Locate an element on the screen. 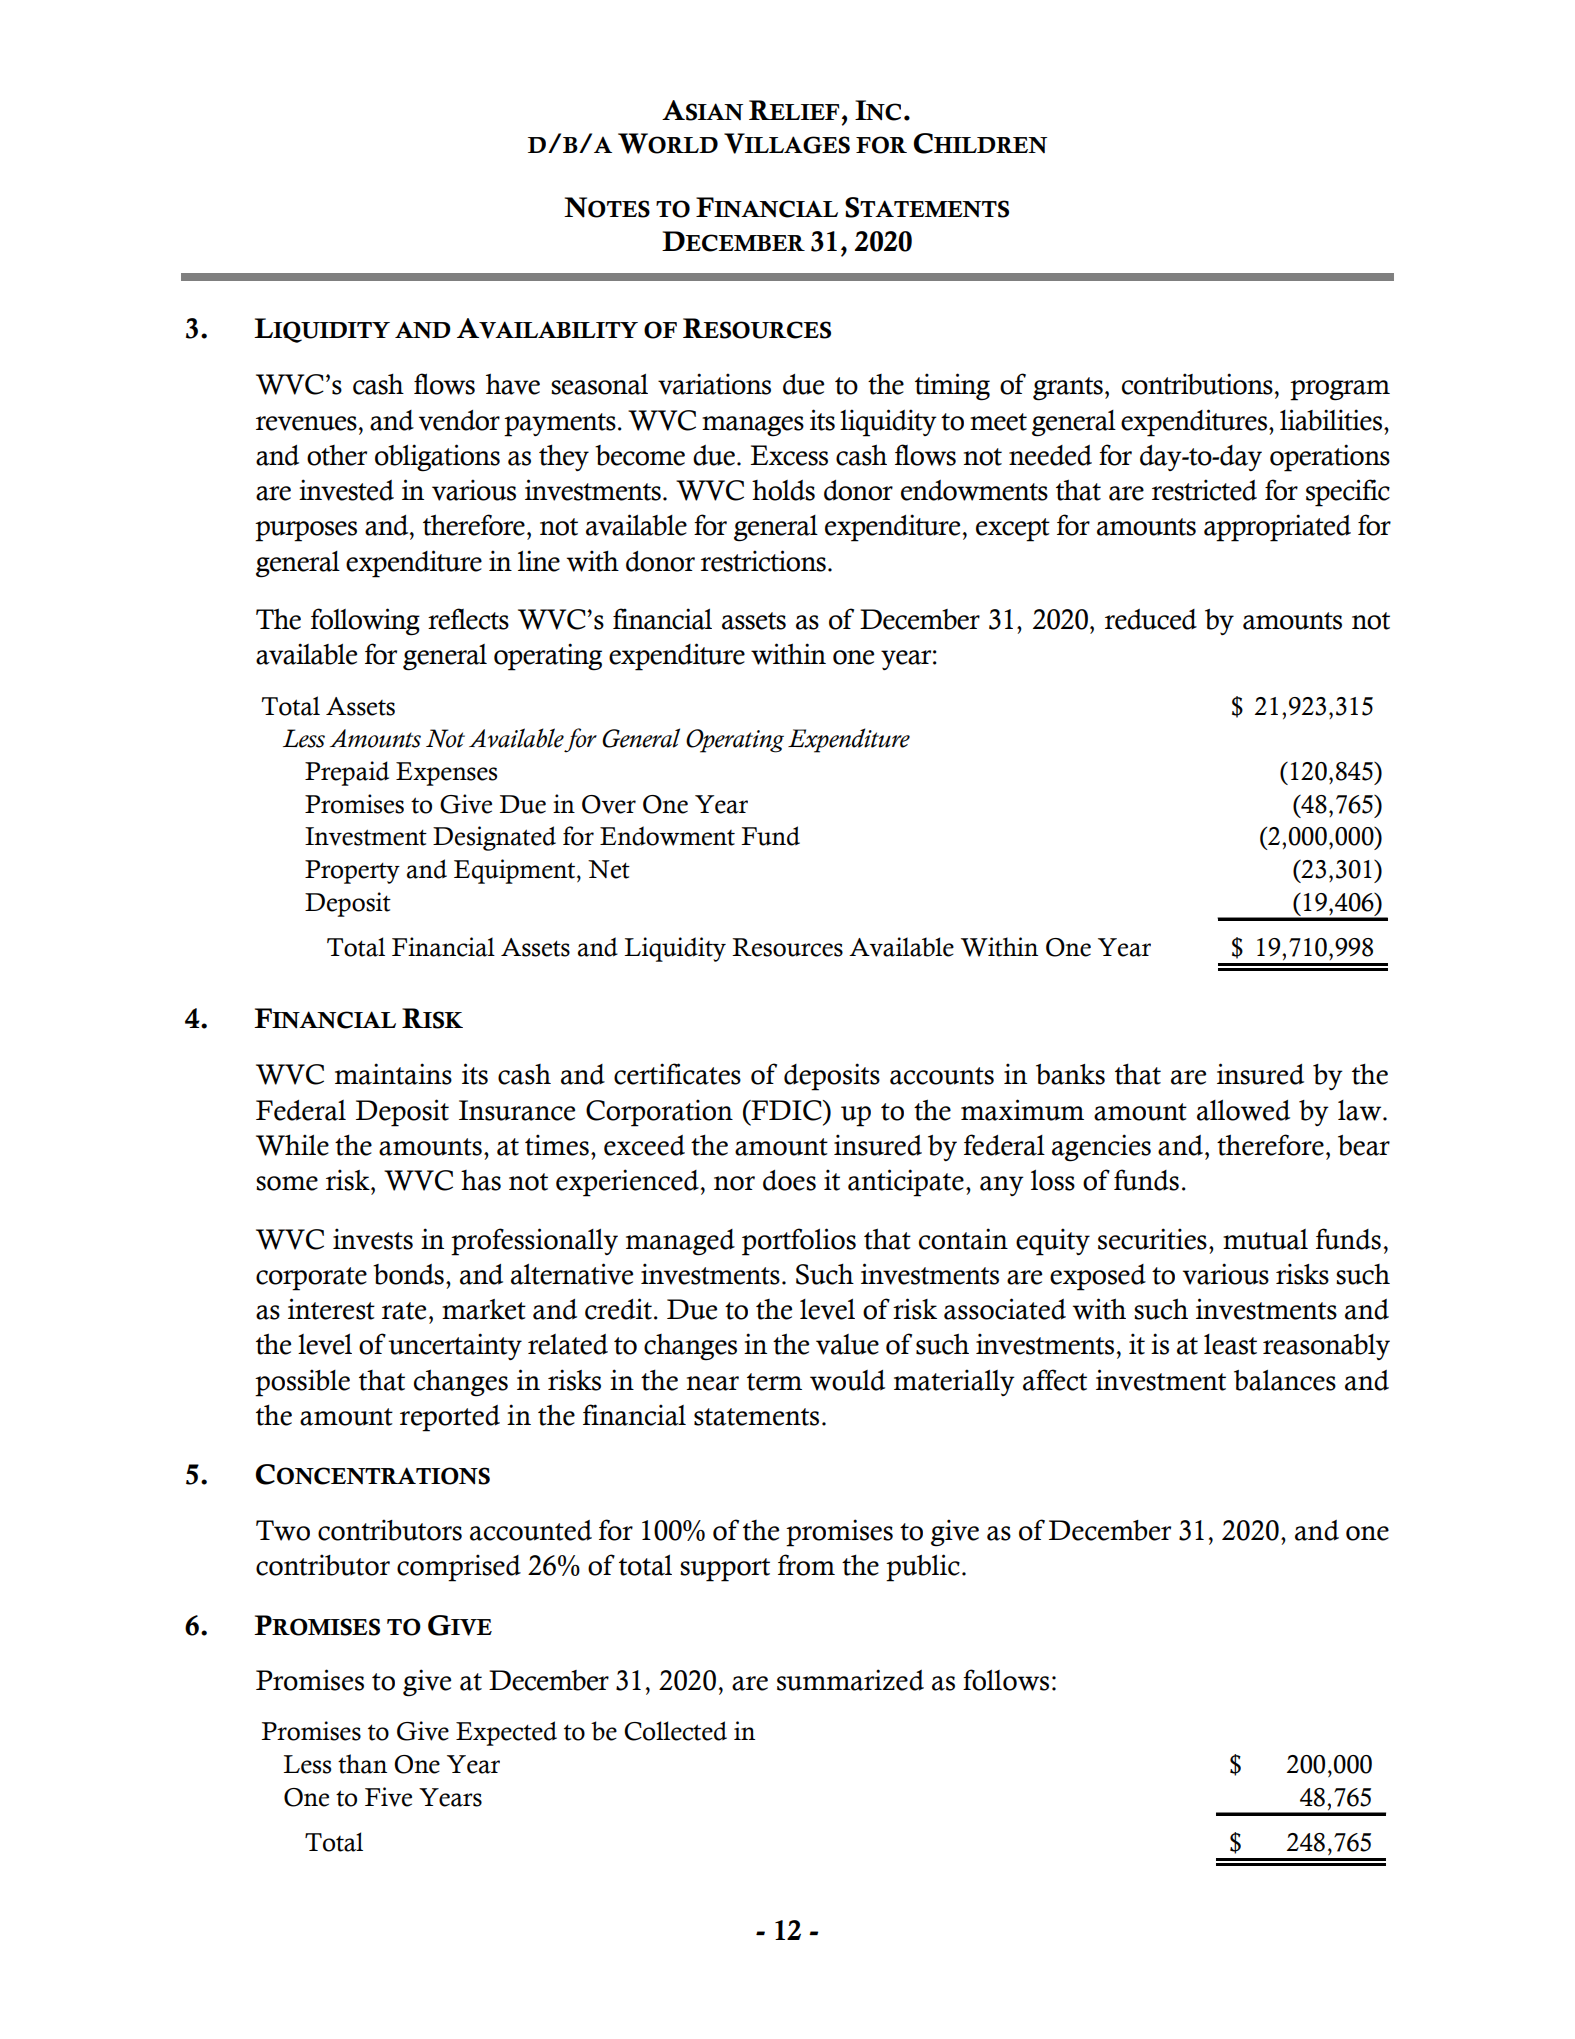 This screenshot has width=1575, height=2039. vendor is located at coordinates (459, 420).
